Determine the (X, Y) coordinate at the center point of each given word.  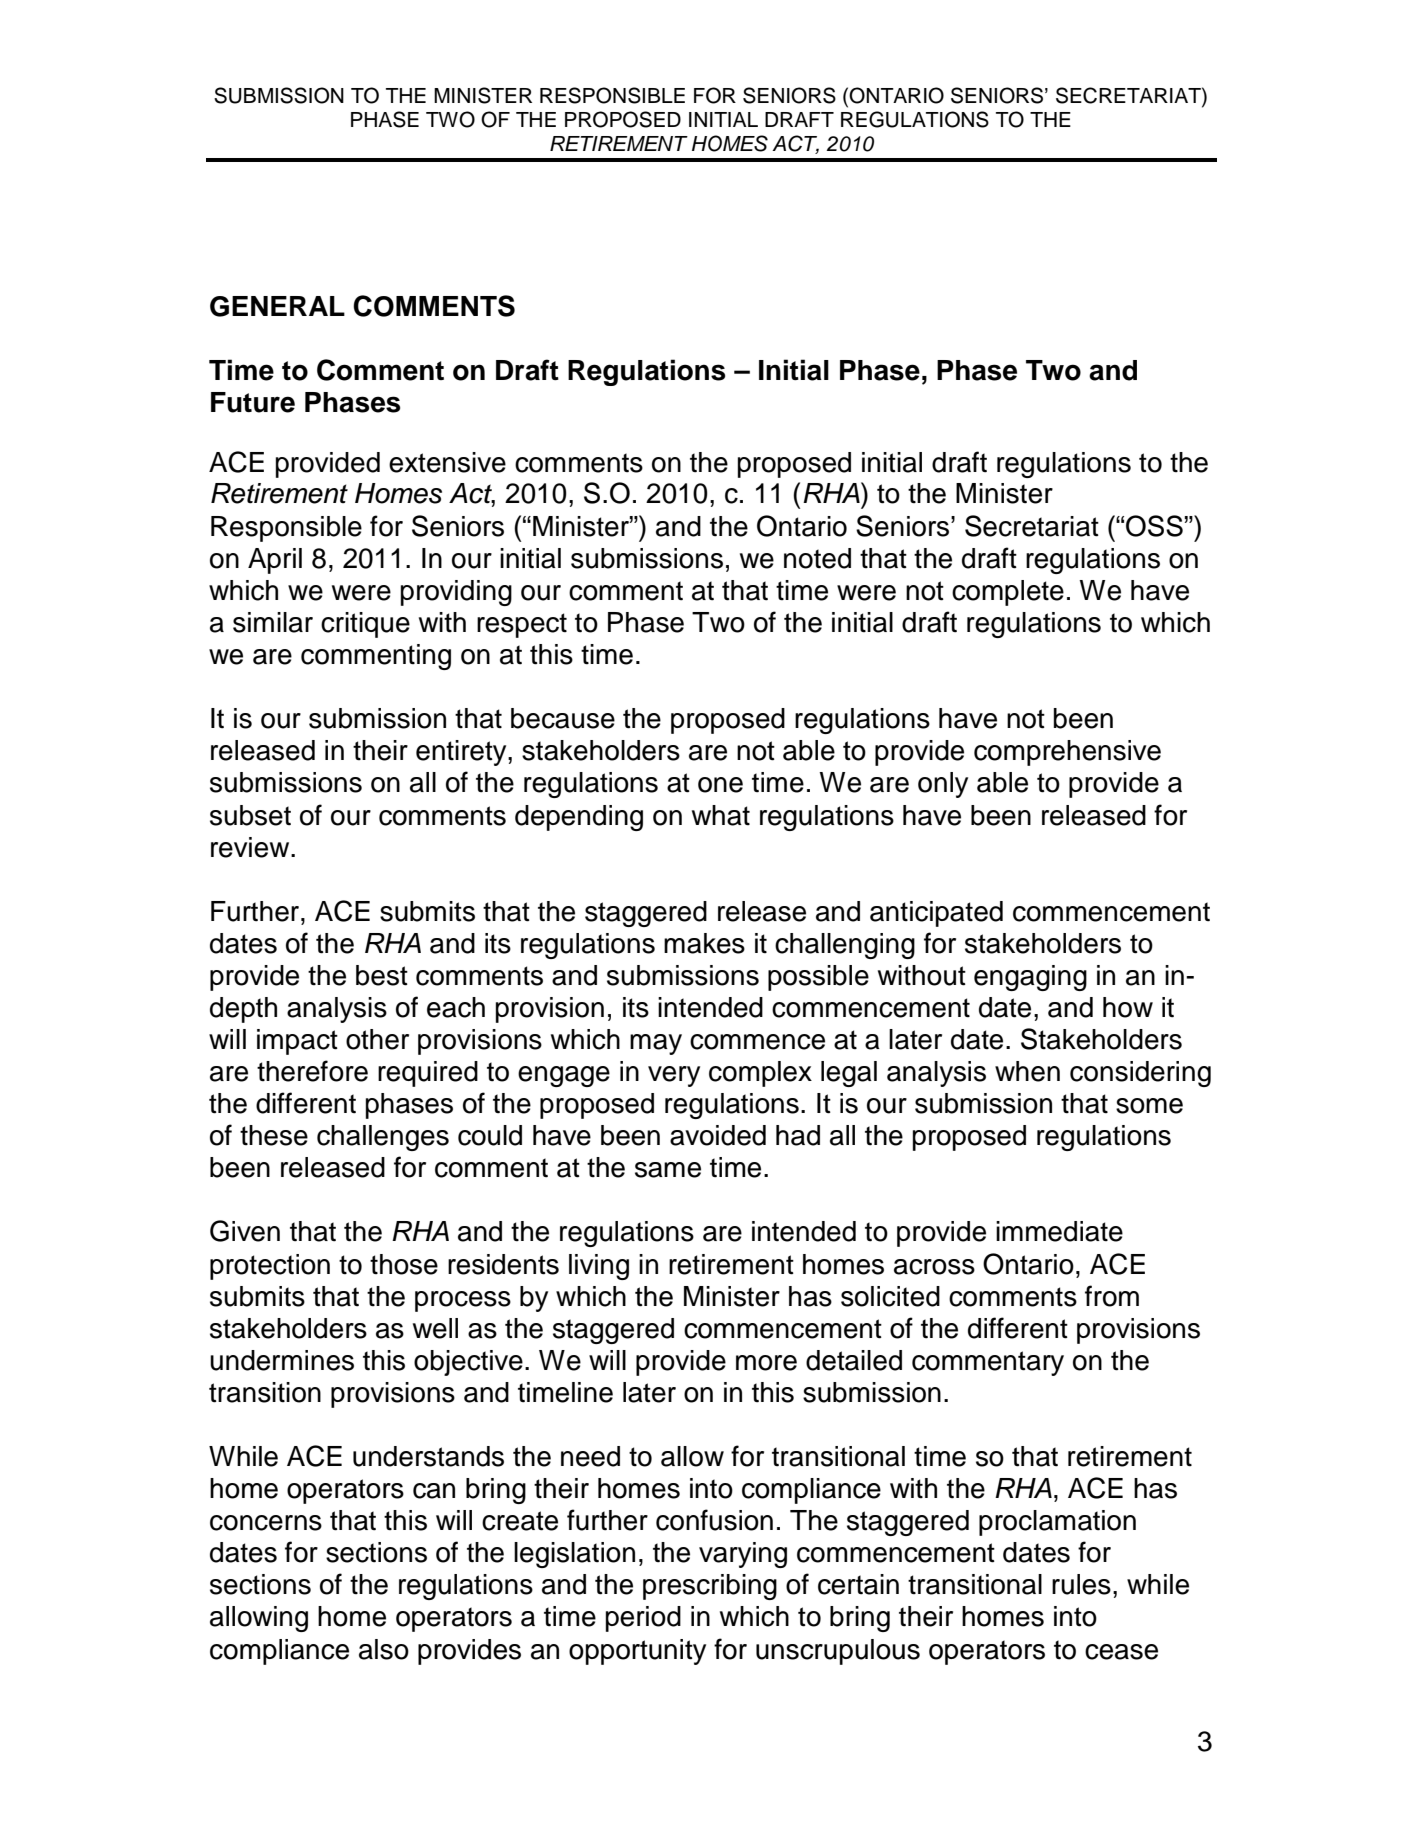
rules (1081, 1584)
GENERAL (277, 306)
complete (1008, 593)
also (384, 1649)
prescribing (710, 1587)
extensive (447, 462)
